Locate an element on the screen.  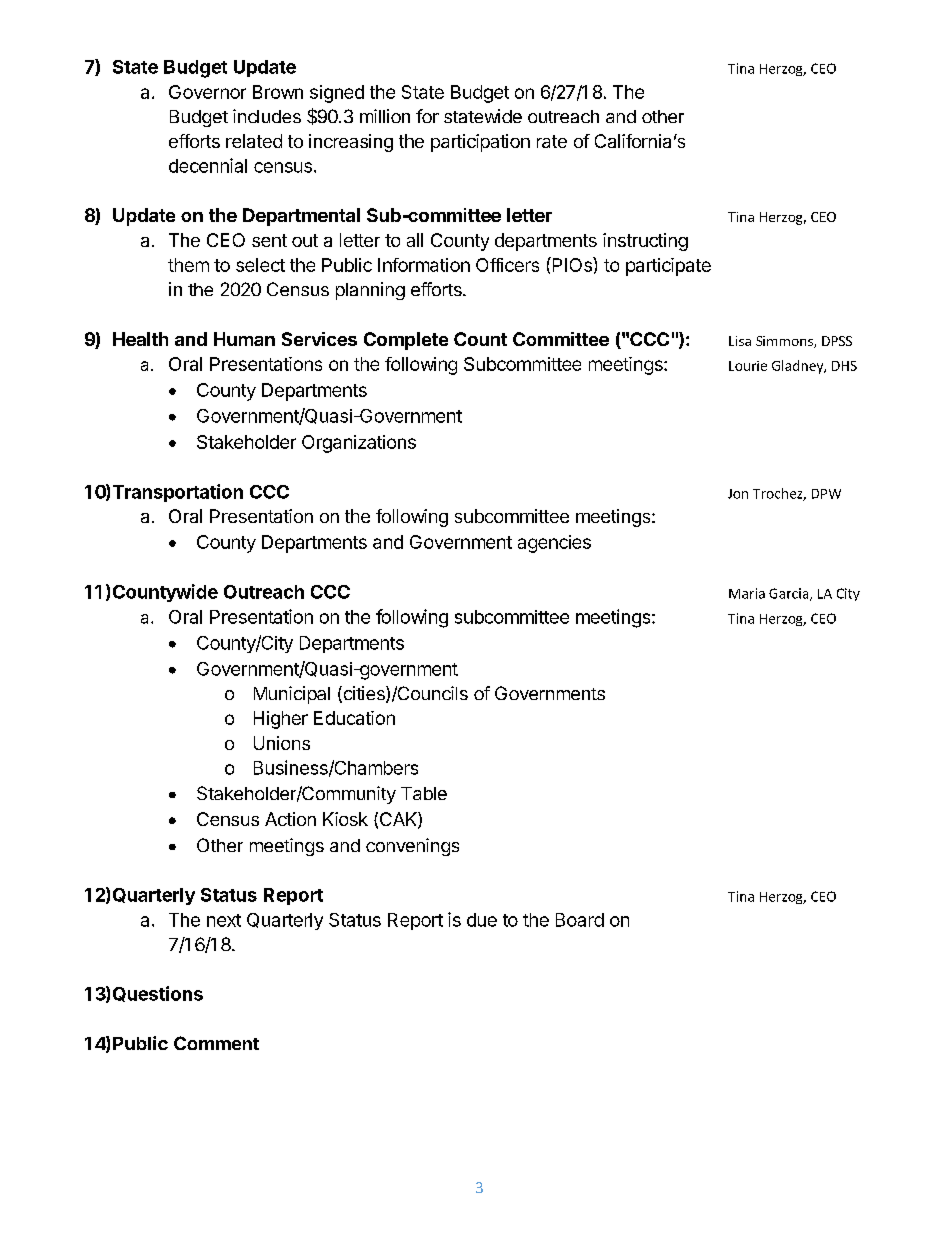
Lisa is located at coordinates (740, 341).
